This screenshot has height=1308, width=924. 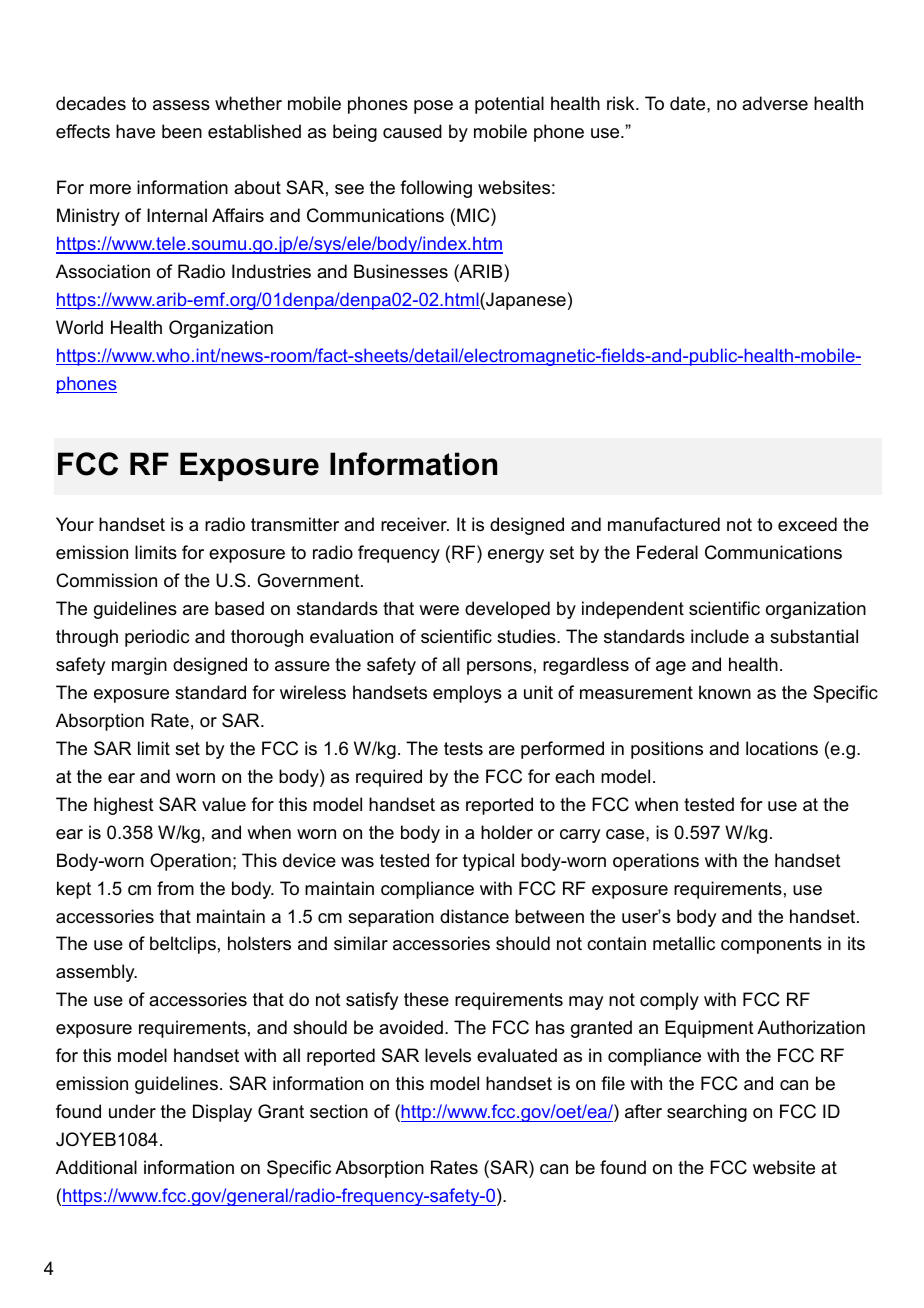 I want to click on under, so click(x=132, y=1111).
